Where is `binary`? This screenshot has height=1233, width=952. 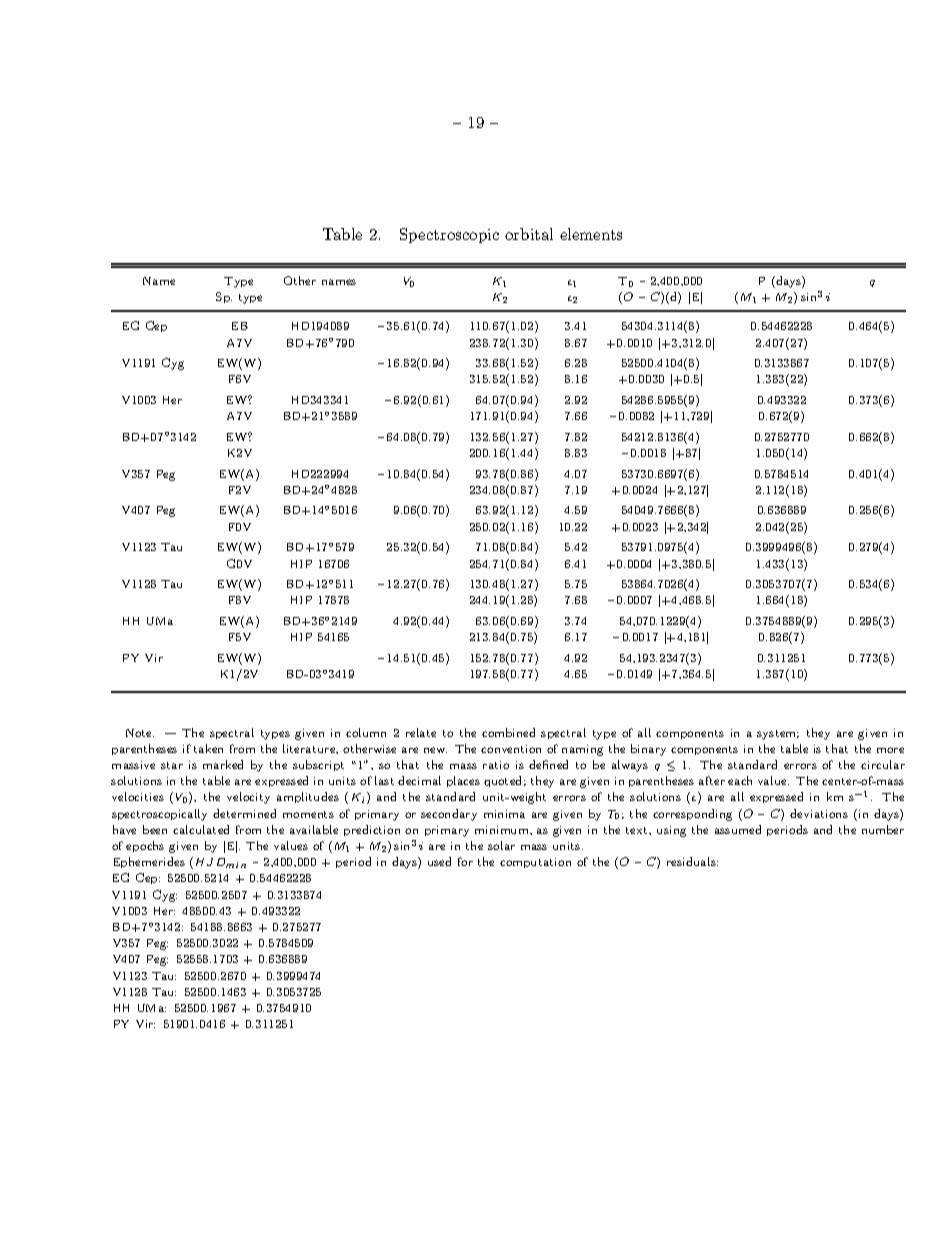 binary is located at coordinates (648, 750).
